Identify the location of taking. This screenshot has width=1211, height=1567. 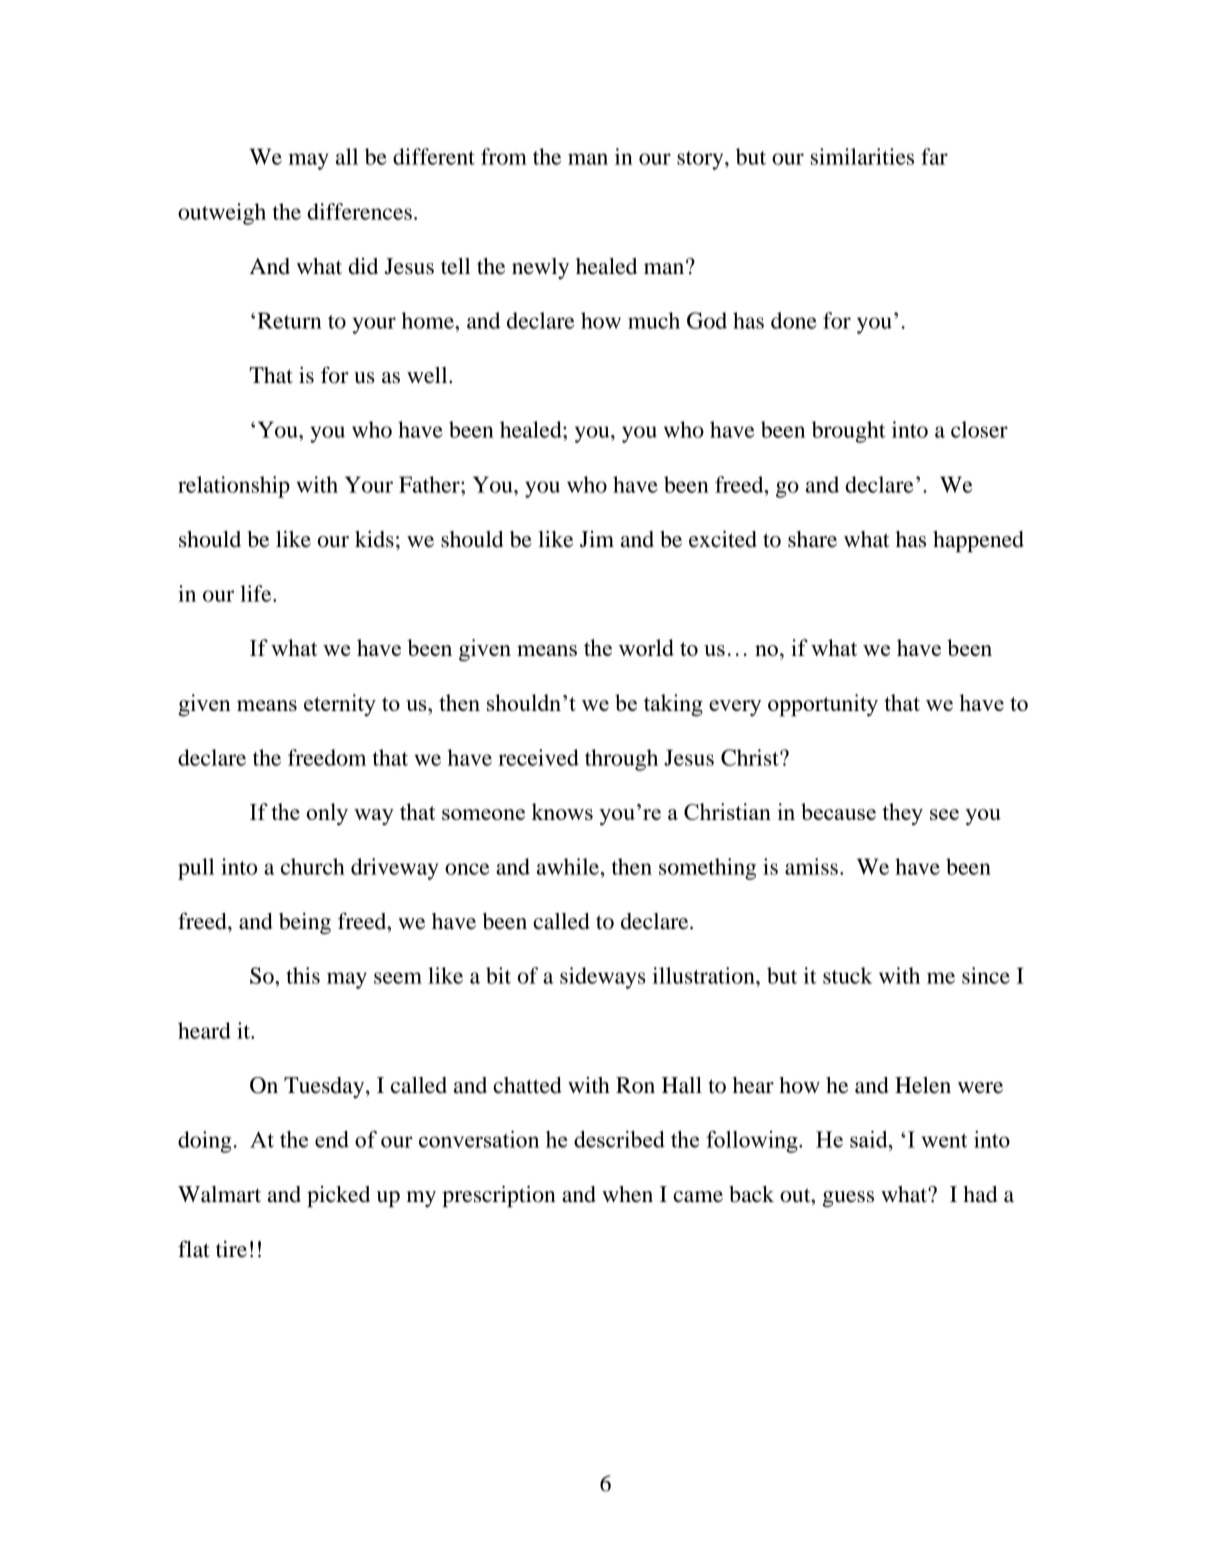
(673, 705).
